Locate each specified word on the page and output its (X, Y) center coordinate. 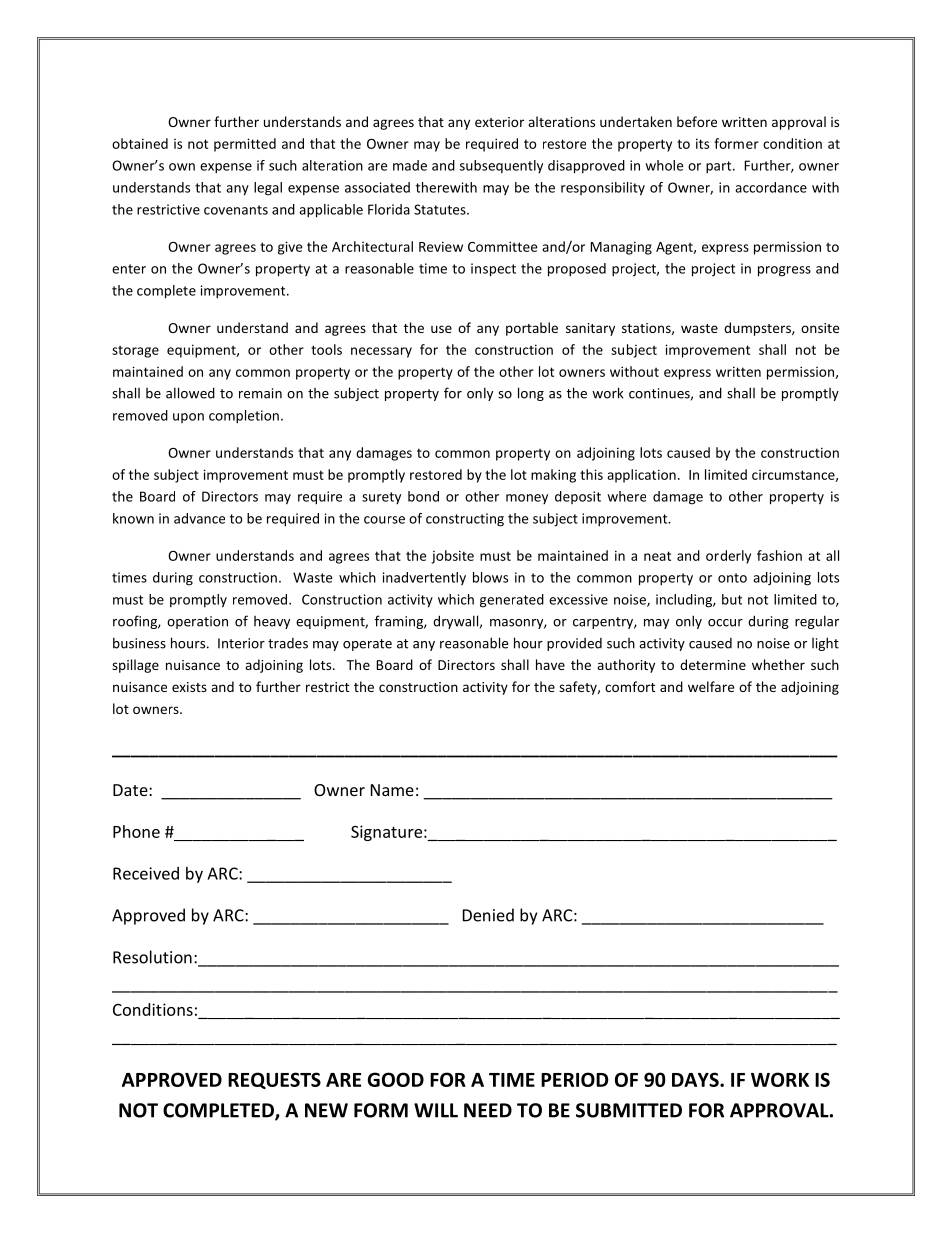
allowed (190, 393)
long (531, 394)
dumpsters (758, 329)
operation (197, 622)
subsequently (501, 166)
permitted (245, 145)
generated (512, 601)
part (720, 167)
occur (725, 623)
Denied (488, 915)
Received (146, 873)
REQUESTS (274, 1080)
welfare (711, 686)
